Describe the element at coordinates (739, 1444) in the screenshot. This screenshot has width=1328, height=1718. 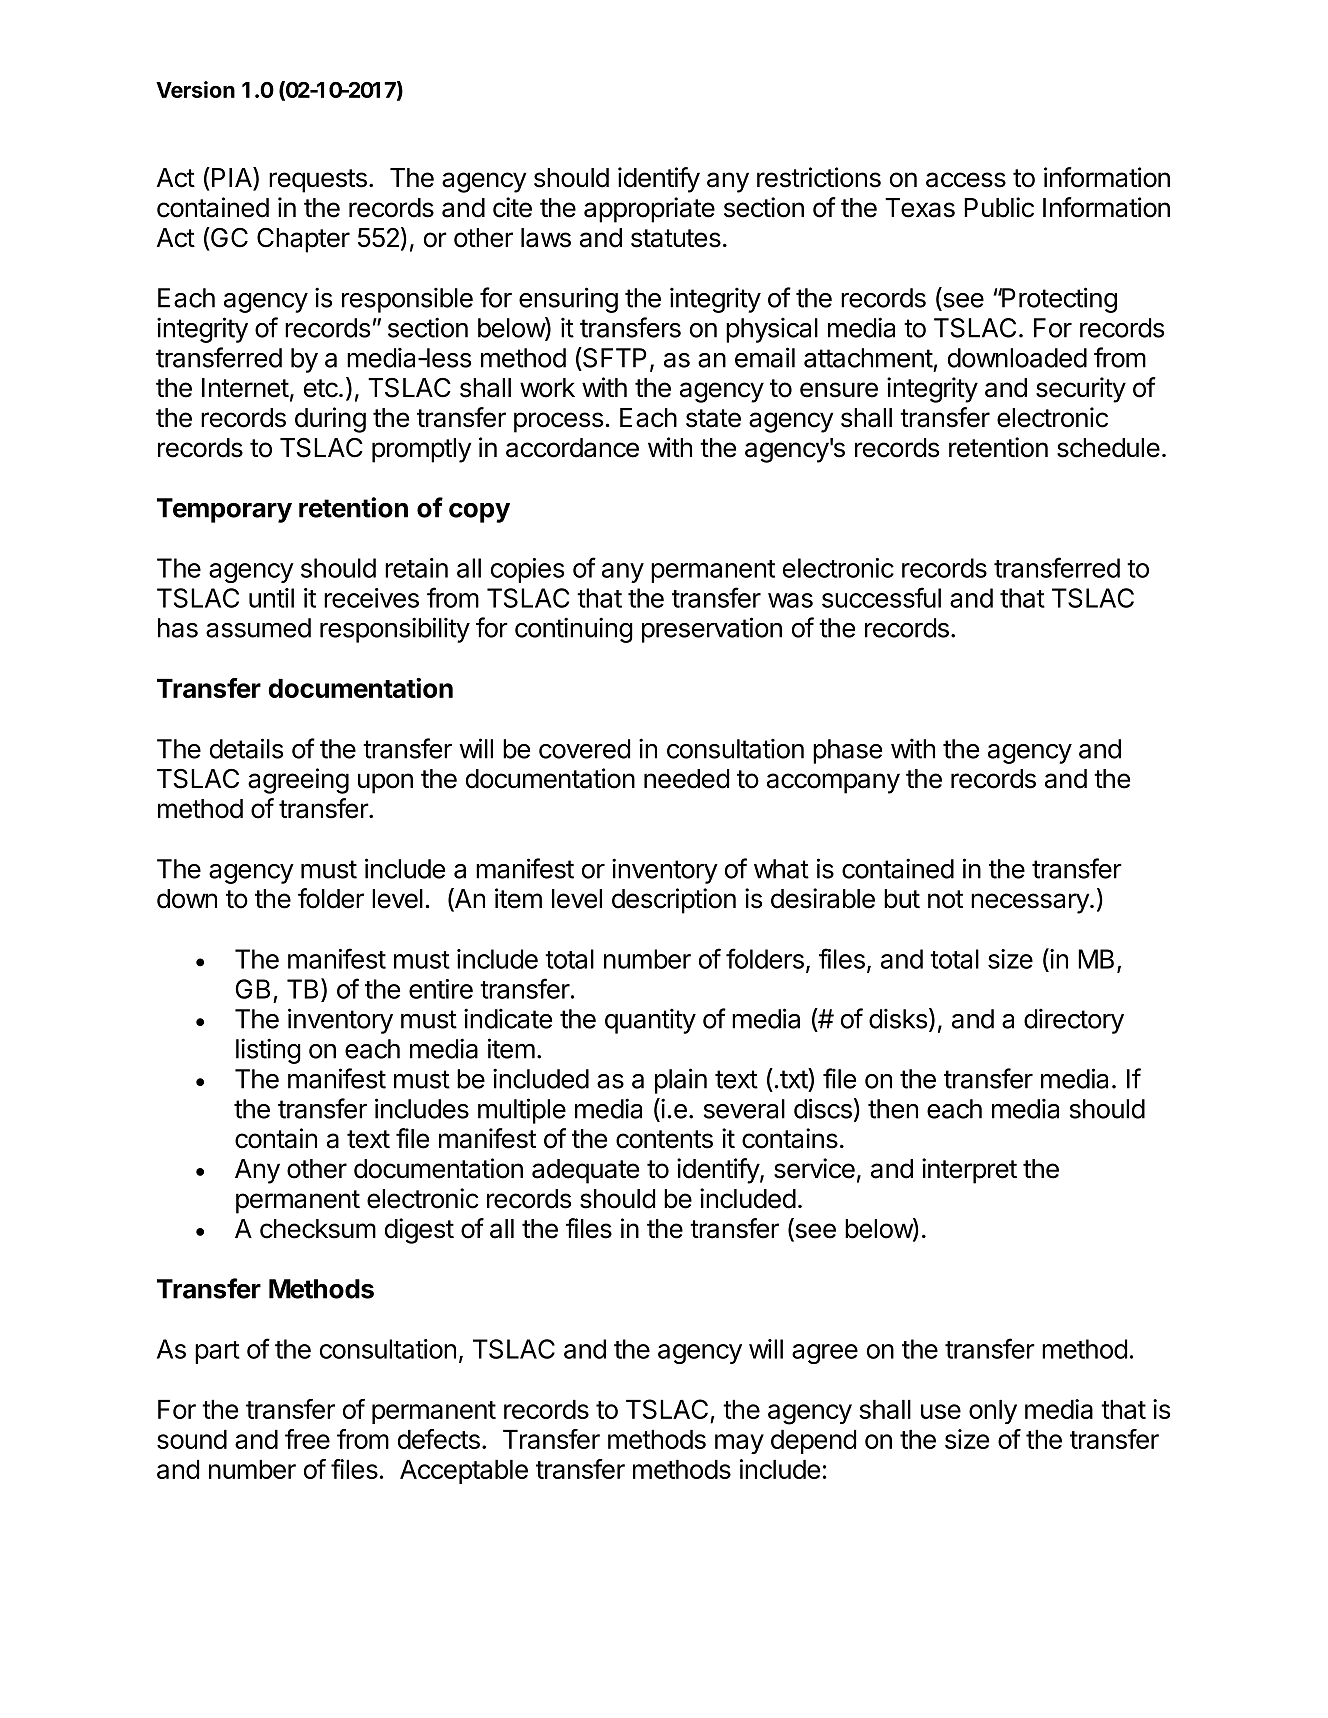
I see `may` at that location.
